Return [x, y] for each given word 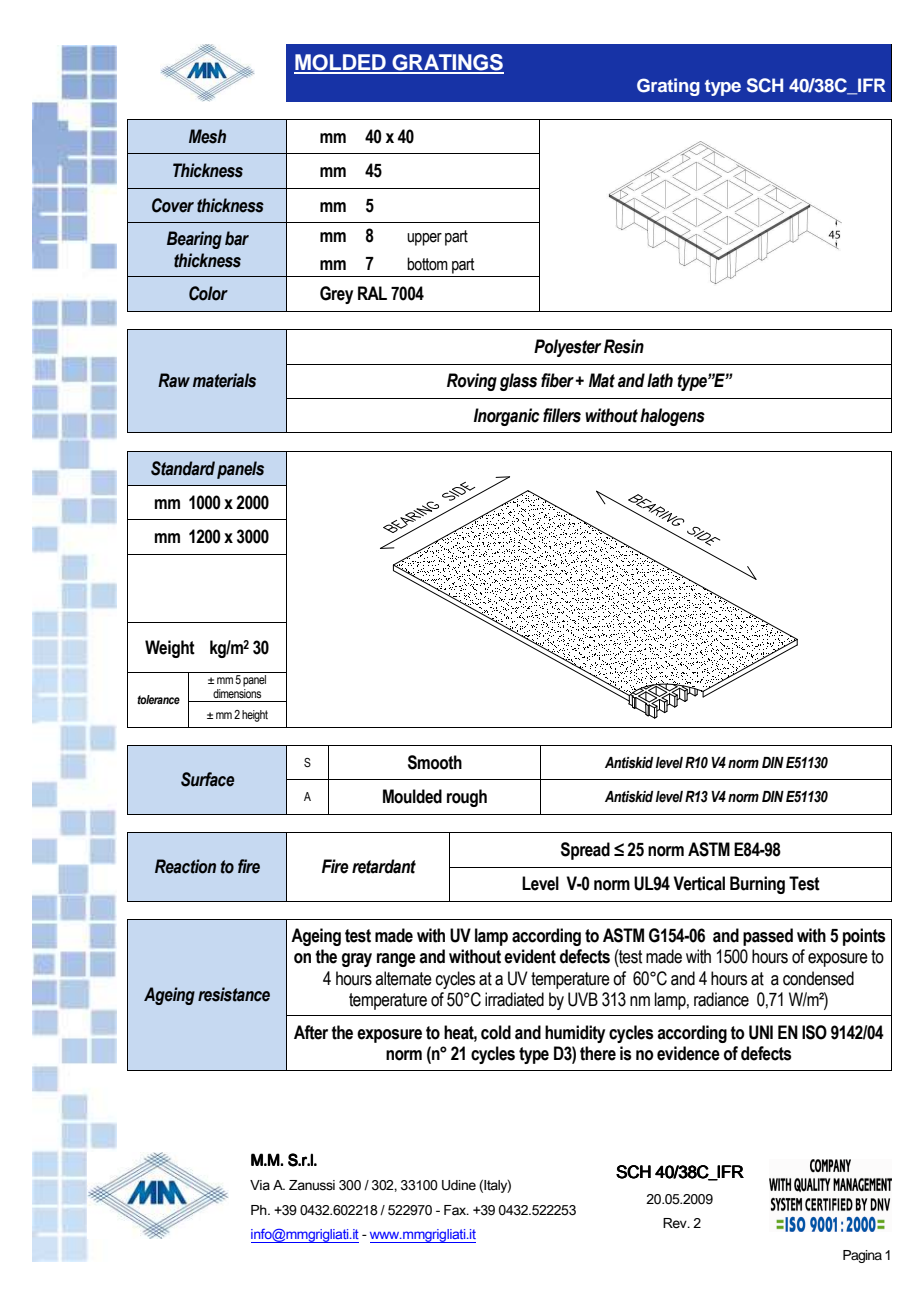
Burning [757, 885]
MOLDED [341, 63]
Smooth [435, 762]
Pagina [862, 1256]
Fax [456, 1210]
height [255, 716]
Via [260, 1185]
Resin [624, 346]
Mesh [207, 136]
